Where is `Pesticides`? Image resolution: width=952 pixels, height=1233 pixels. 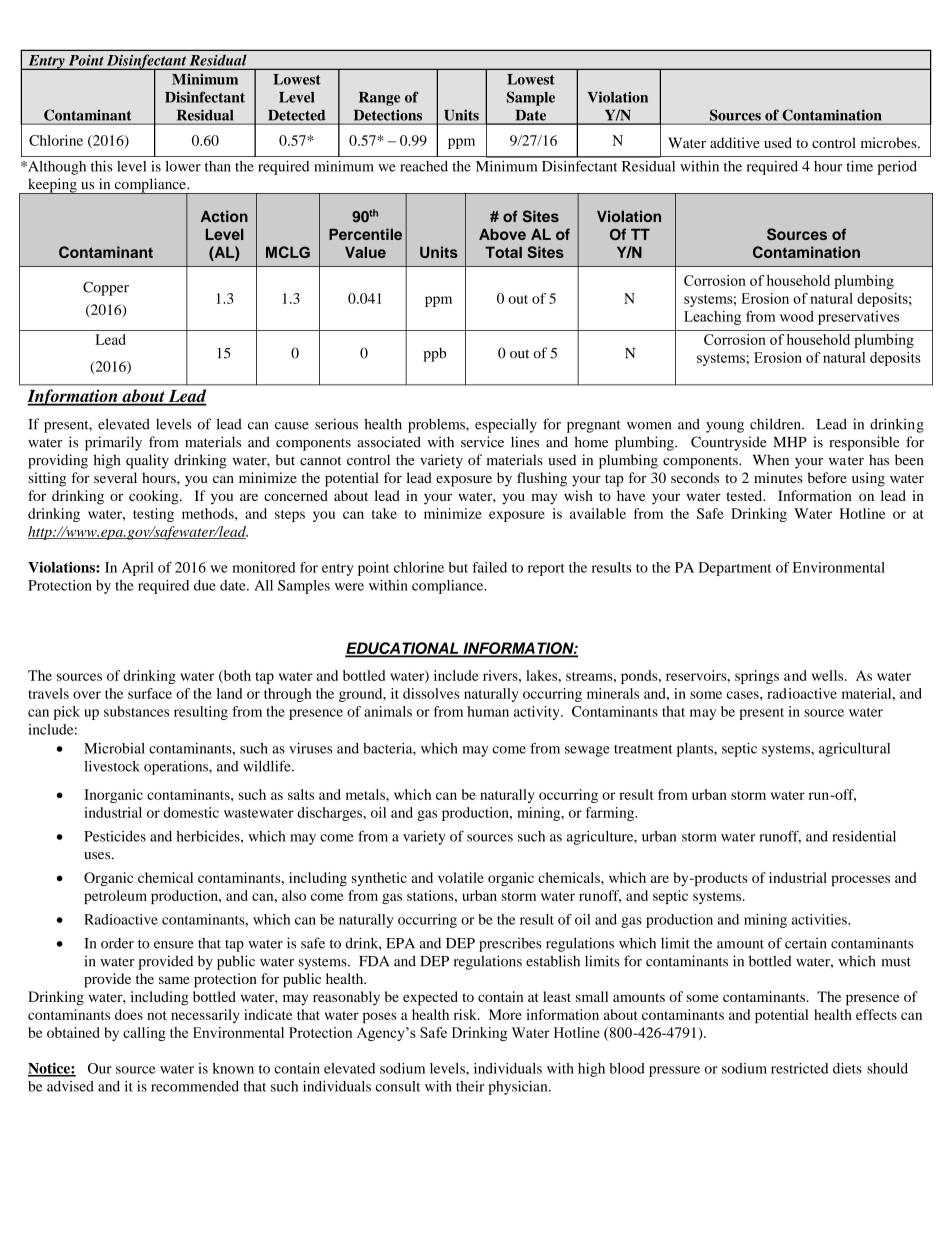 Pesticides is located at coordinates (115, 836).
